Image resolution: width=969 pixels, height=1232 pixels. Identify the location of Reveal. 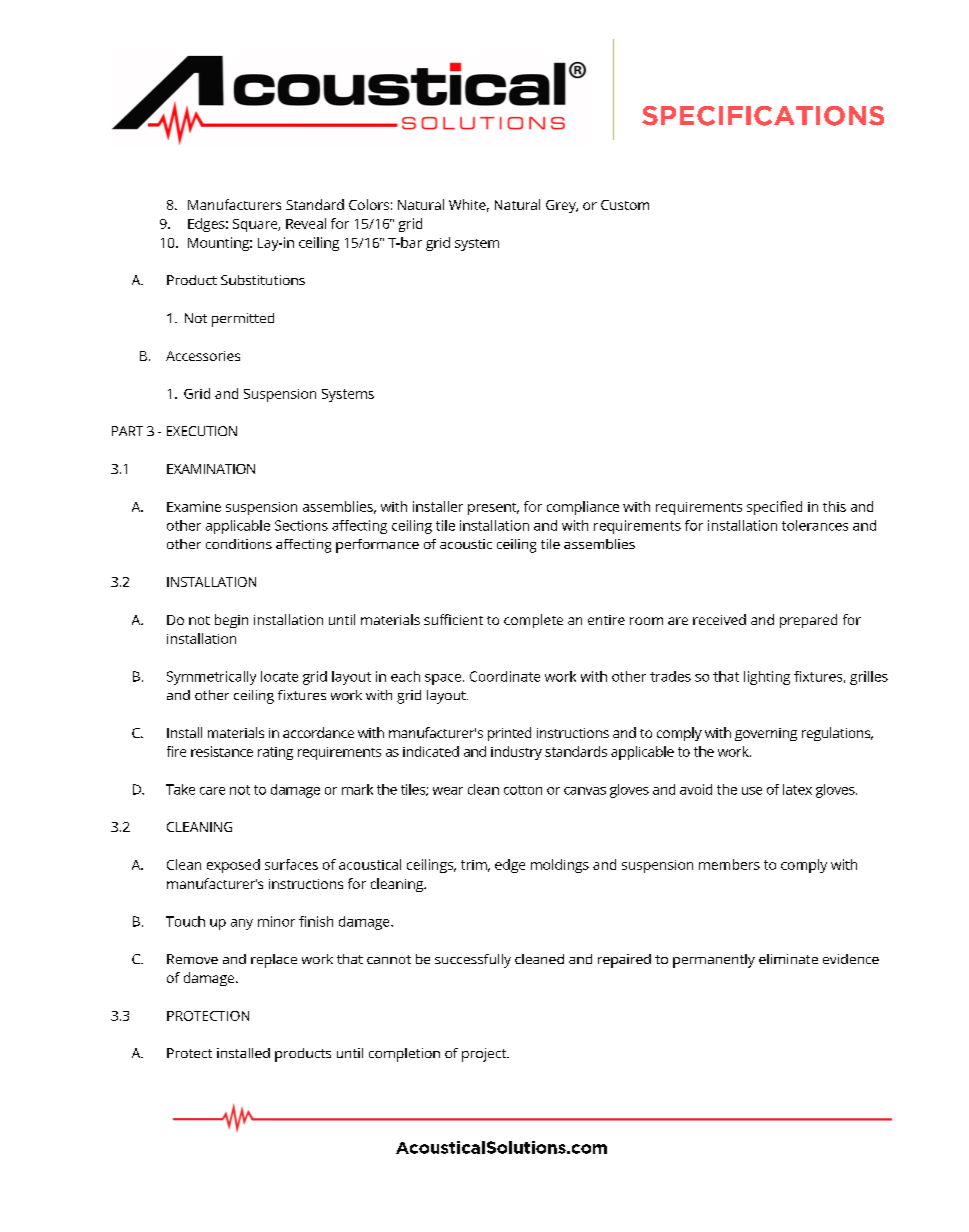
(306, 223).
